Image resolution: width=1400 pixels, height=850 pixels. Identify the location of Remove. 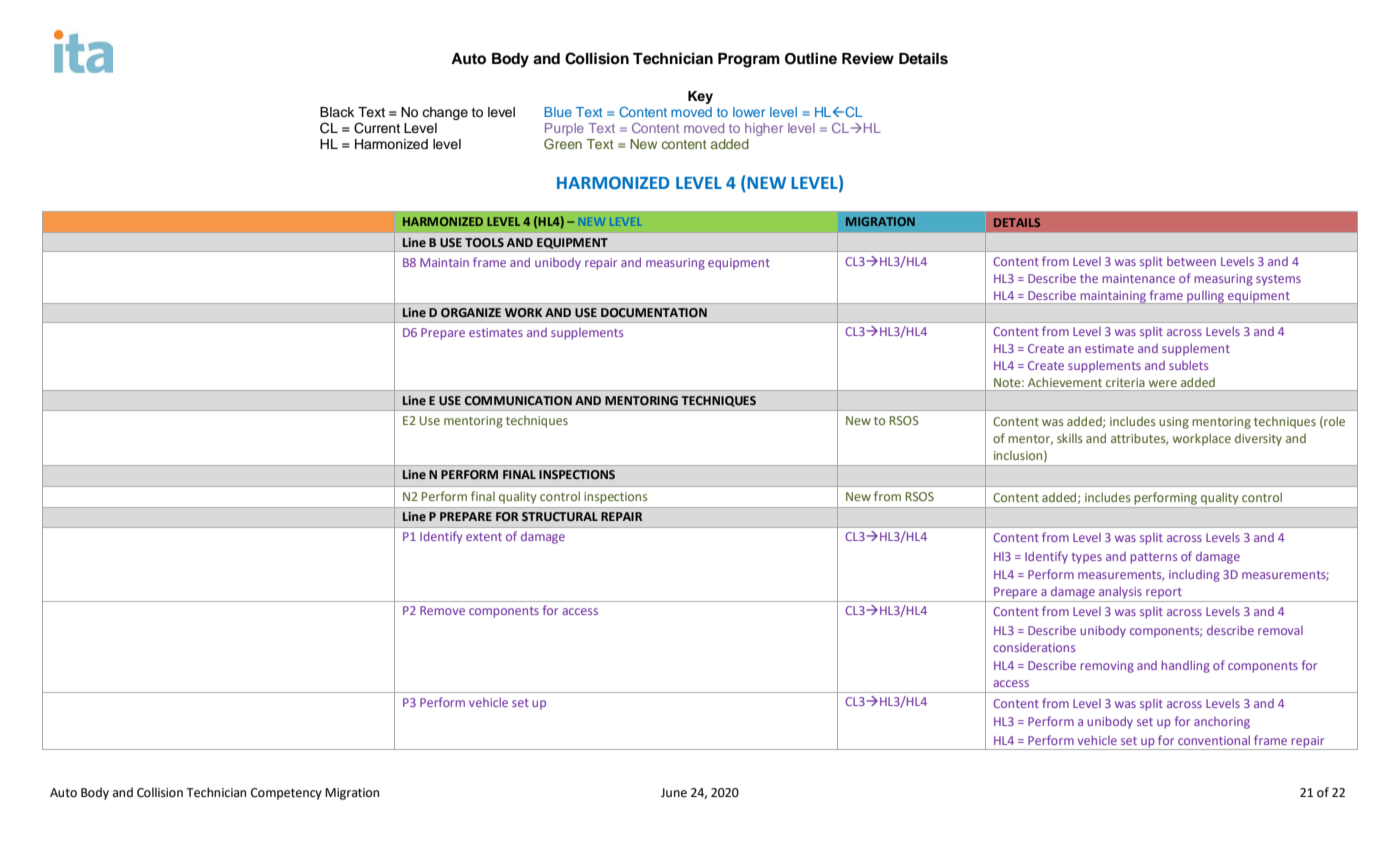
(442, 610).
